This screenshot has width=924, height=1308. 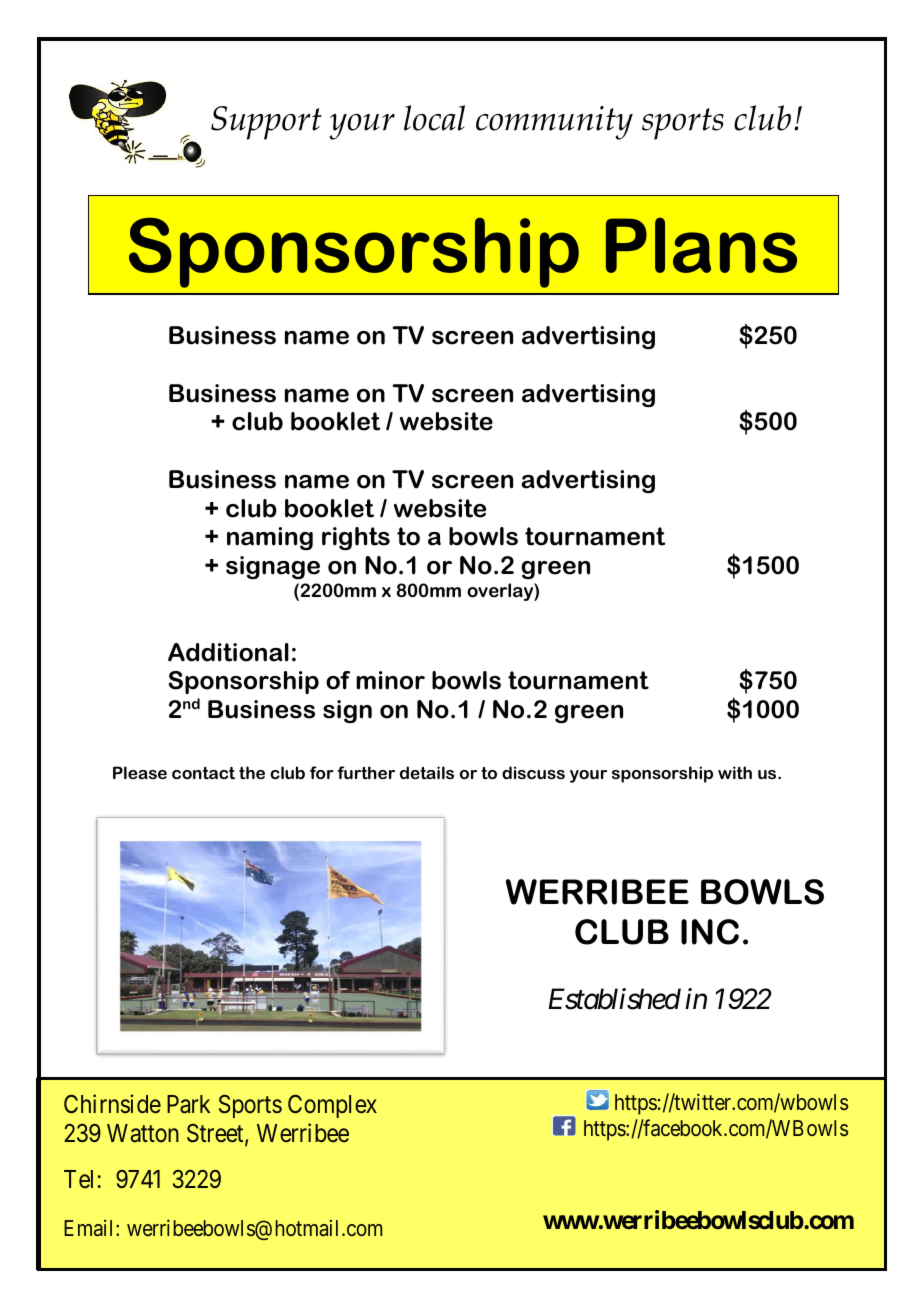 I want to click on Email, so click(x=90, y=1228).
